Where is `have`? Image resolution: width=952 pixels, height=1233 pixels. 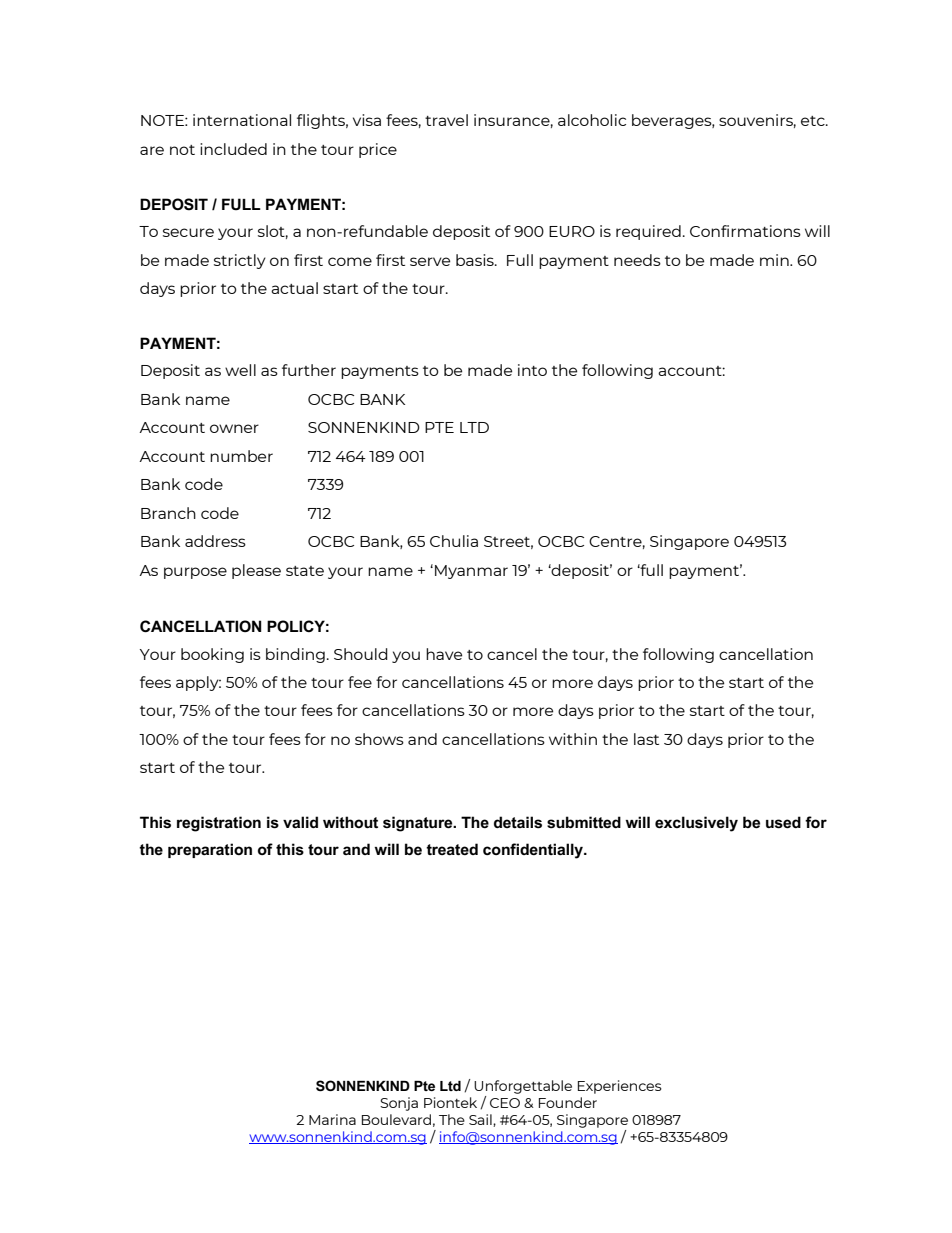
have is located at coordinates (444, 654).
